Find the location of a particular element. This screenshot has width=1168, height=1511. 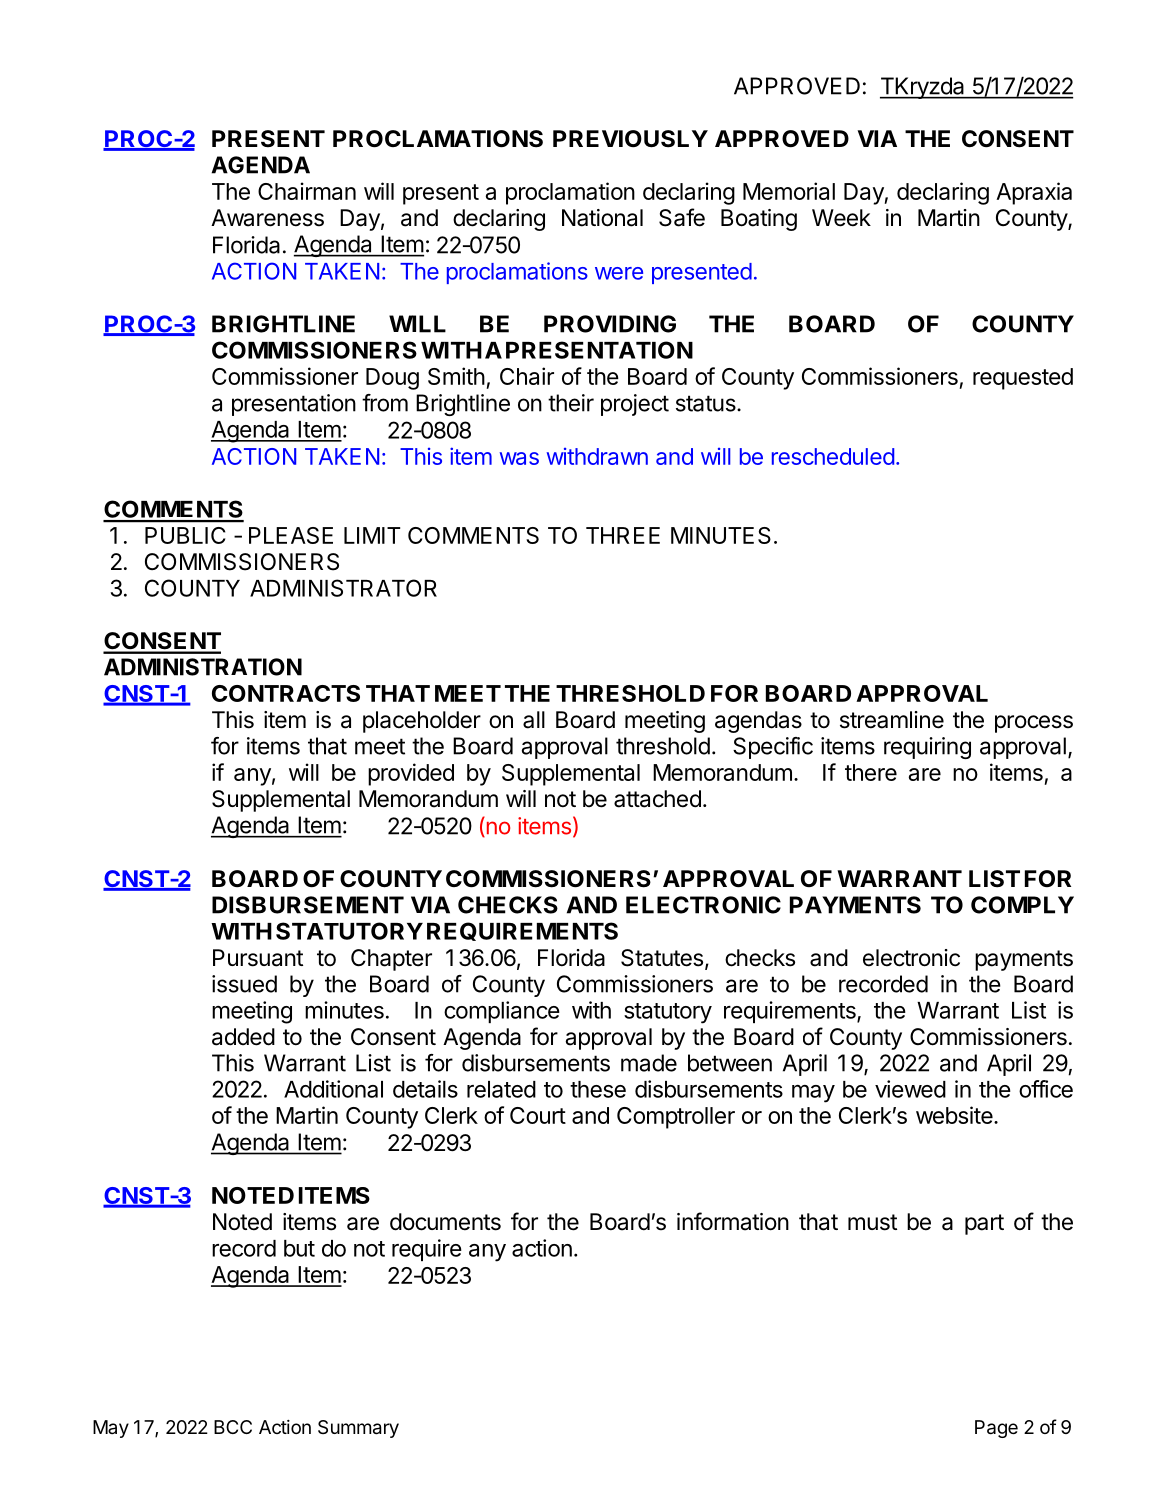

viewed is located at coordinates (910, 1089).
